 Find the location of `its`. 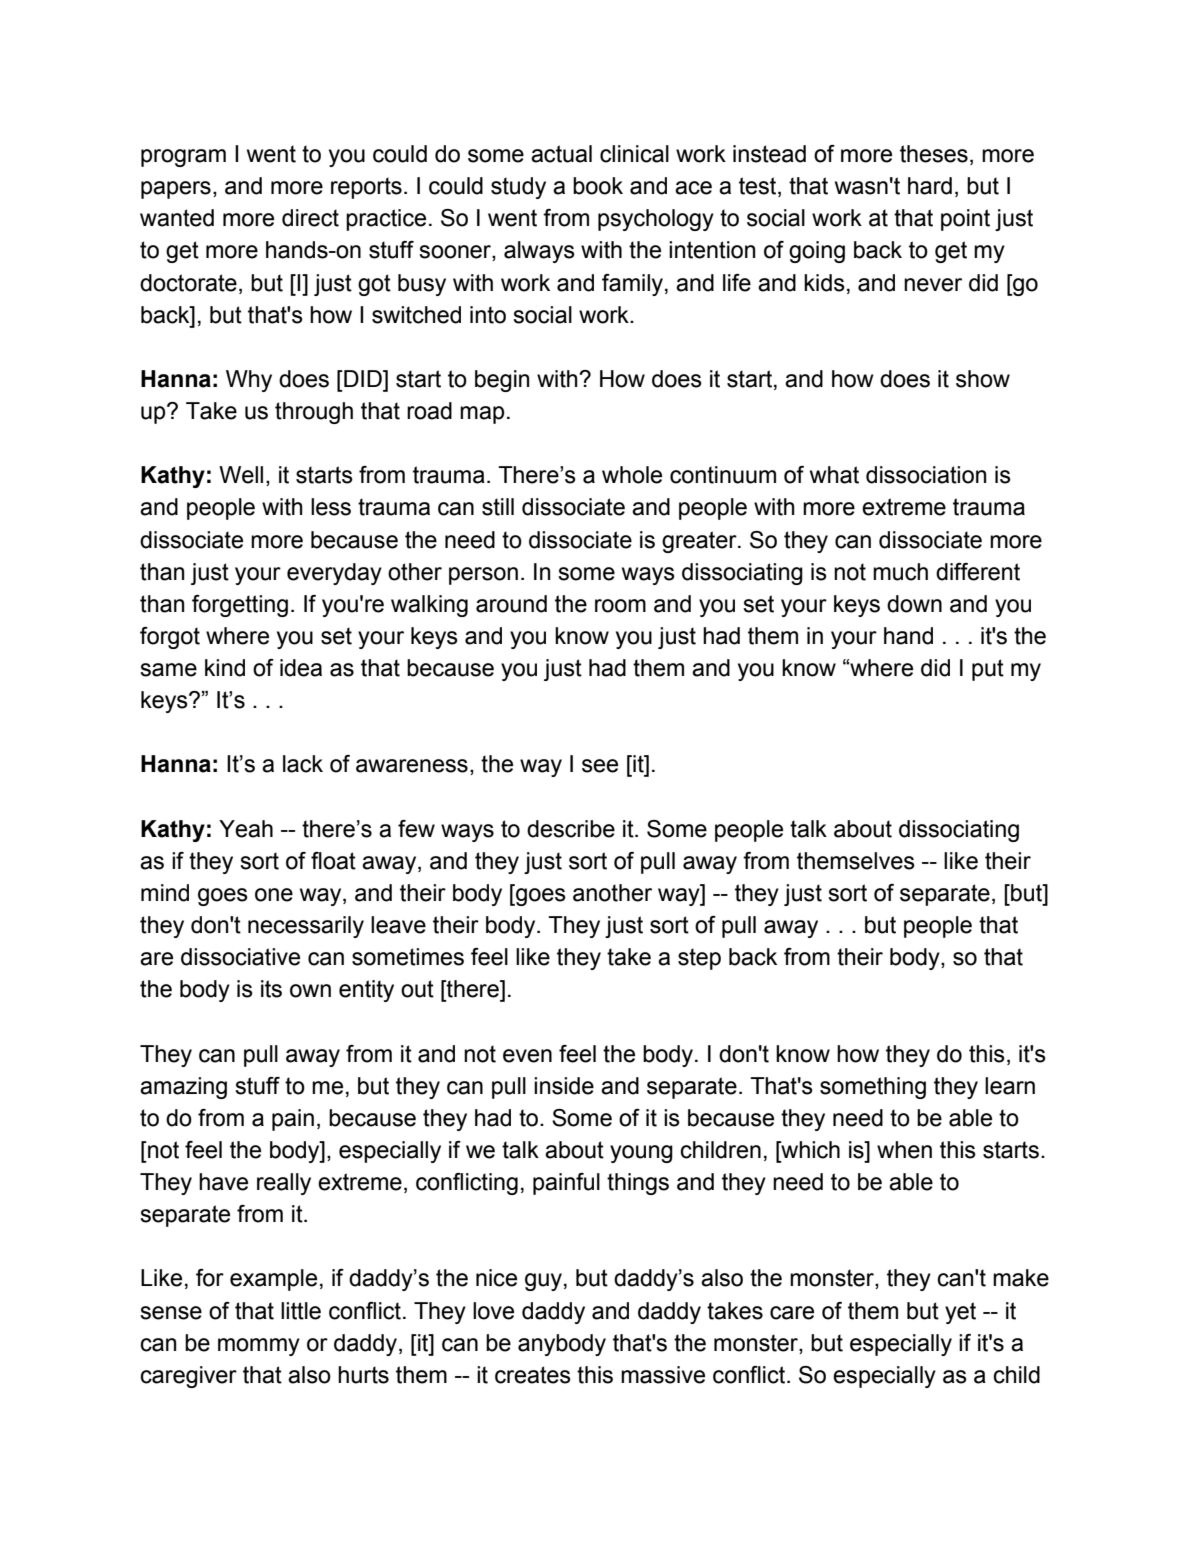

its is located at coordinates (271, 989).
